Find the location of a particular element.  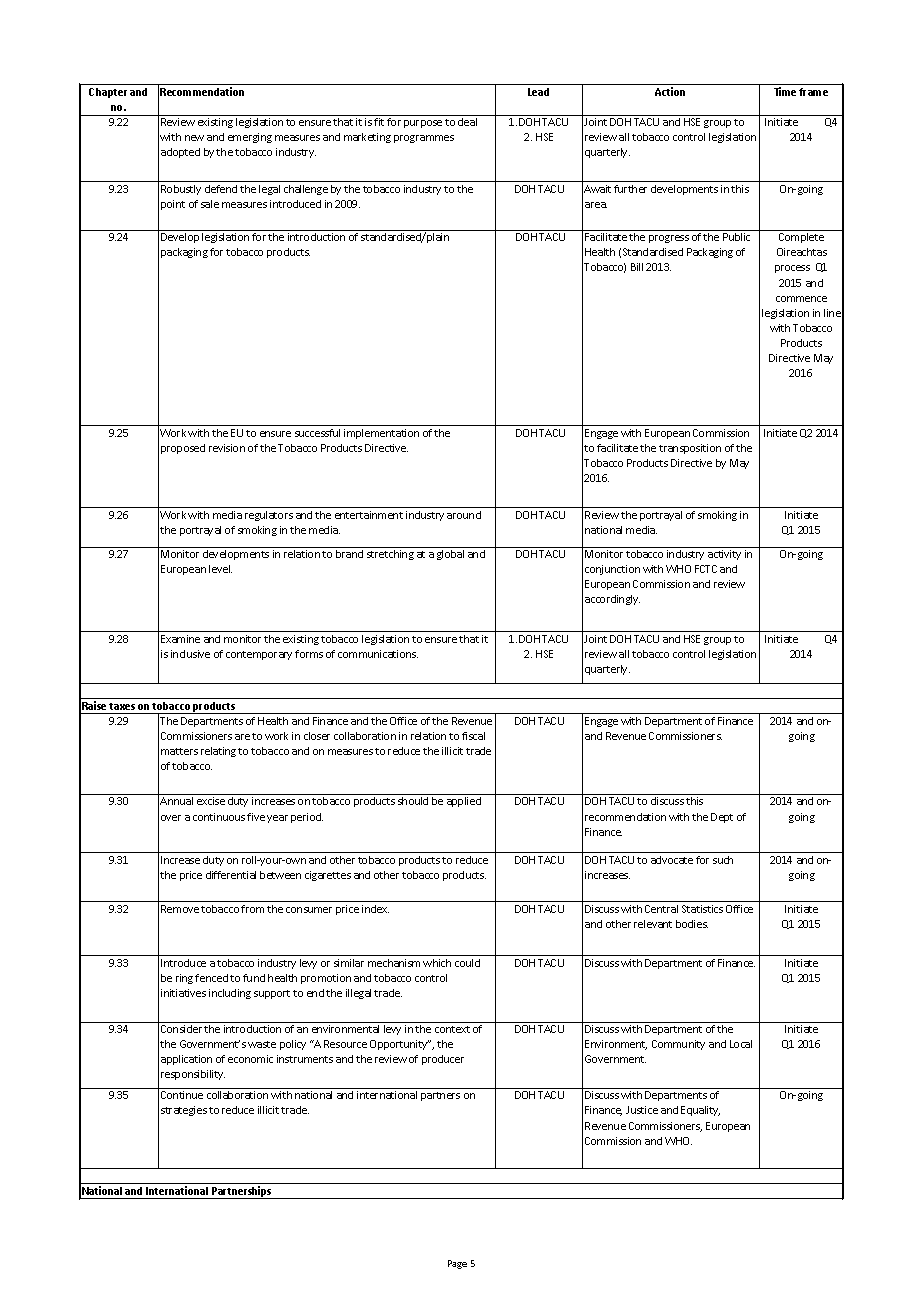

proposed is located at coordinates (183, 449).
